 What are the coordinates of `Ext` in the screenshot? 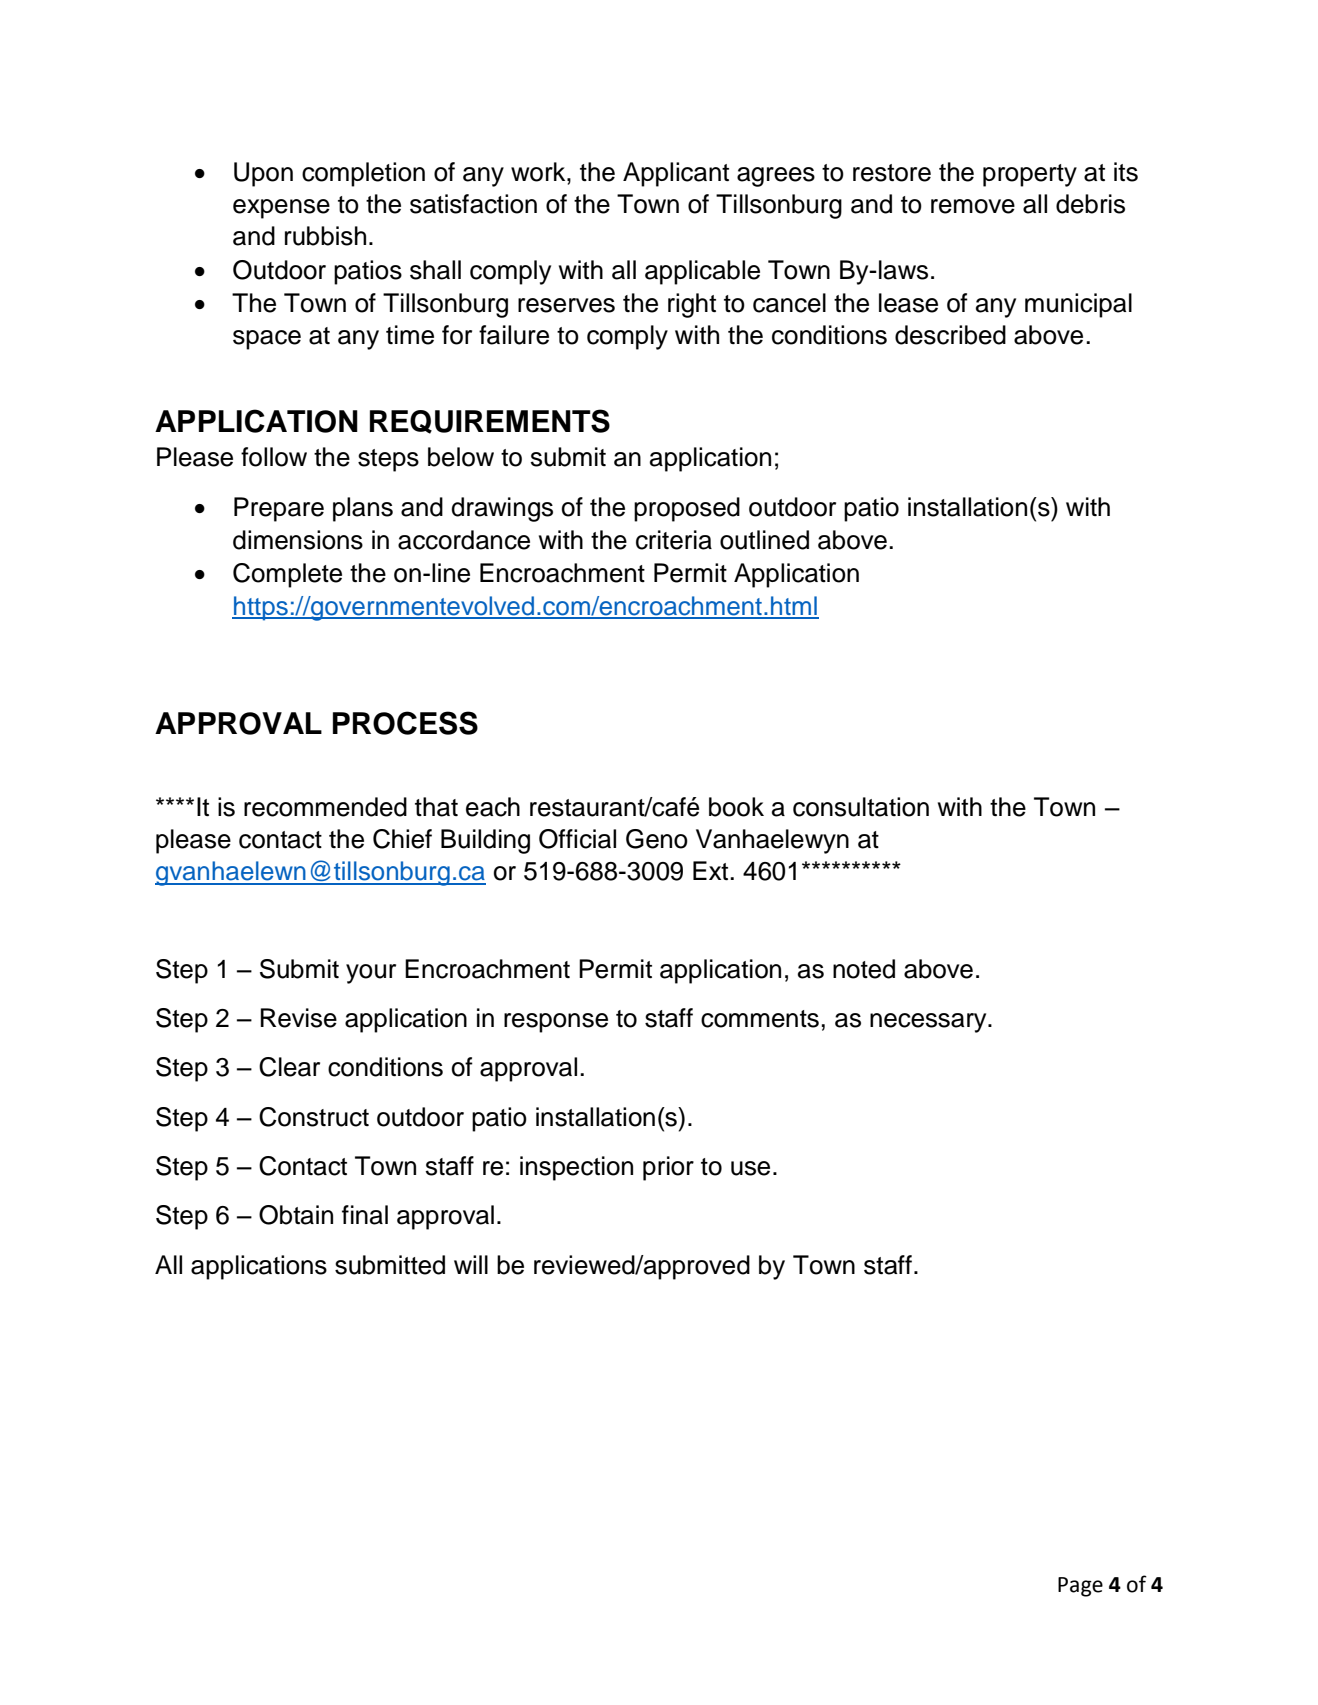 It's located at (712, 870).
